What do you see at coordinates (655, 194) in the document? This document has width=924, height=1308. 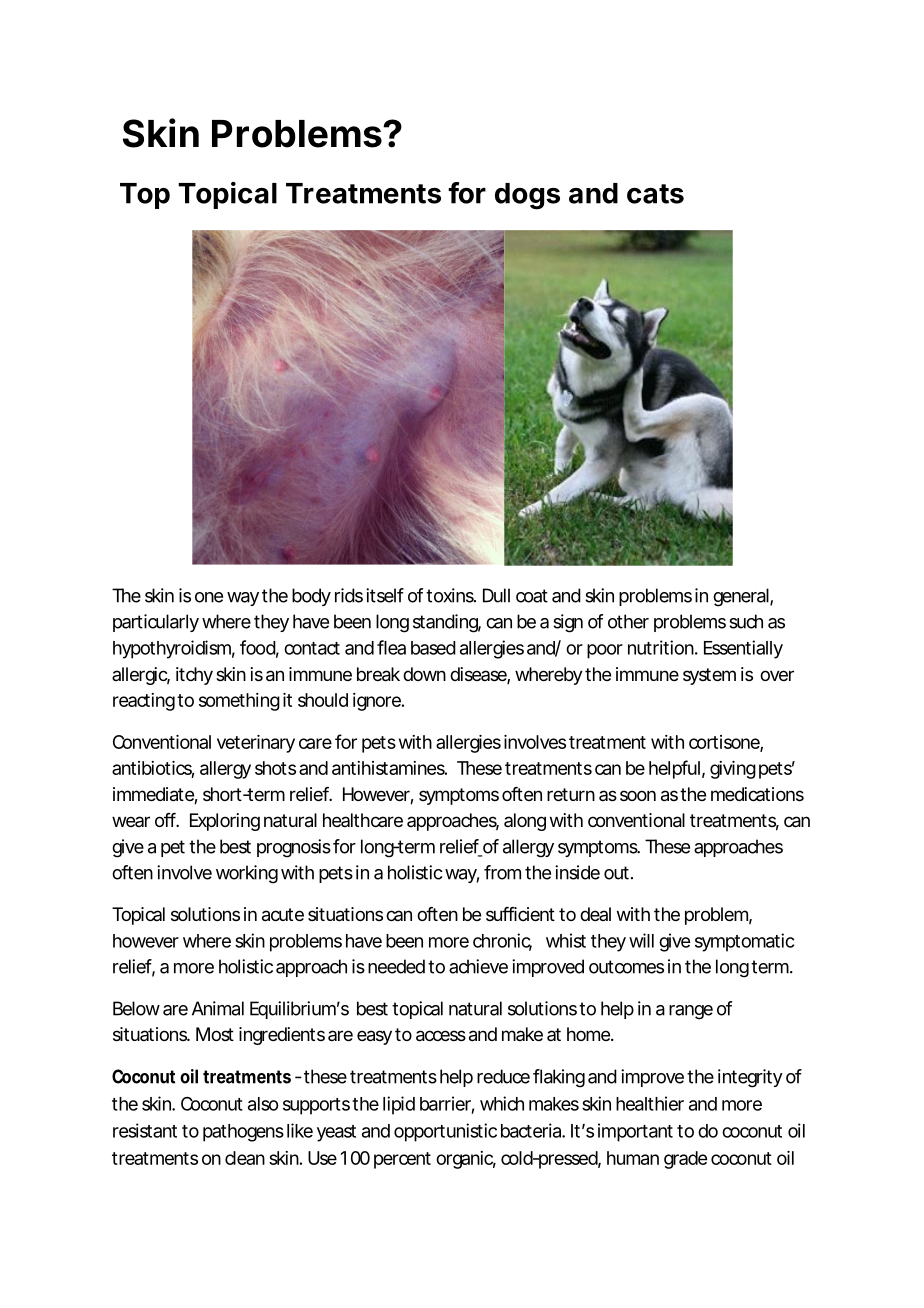 I see `cats` at bounding box center [655, 194].
